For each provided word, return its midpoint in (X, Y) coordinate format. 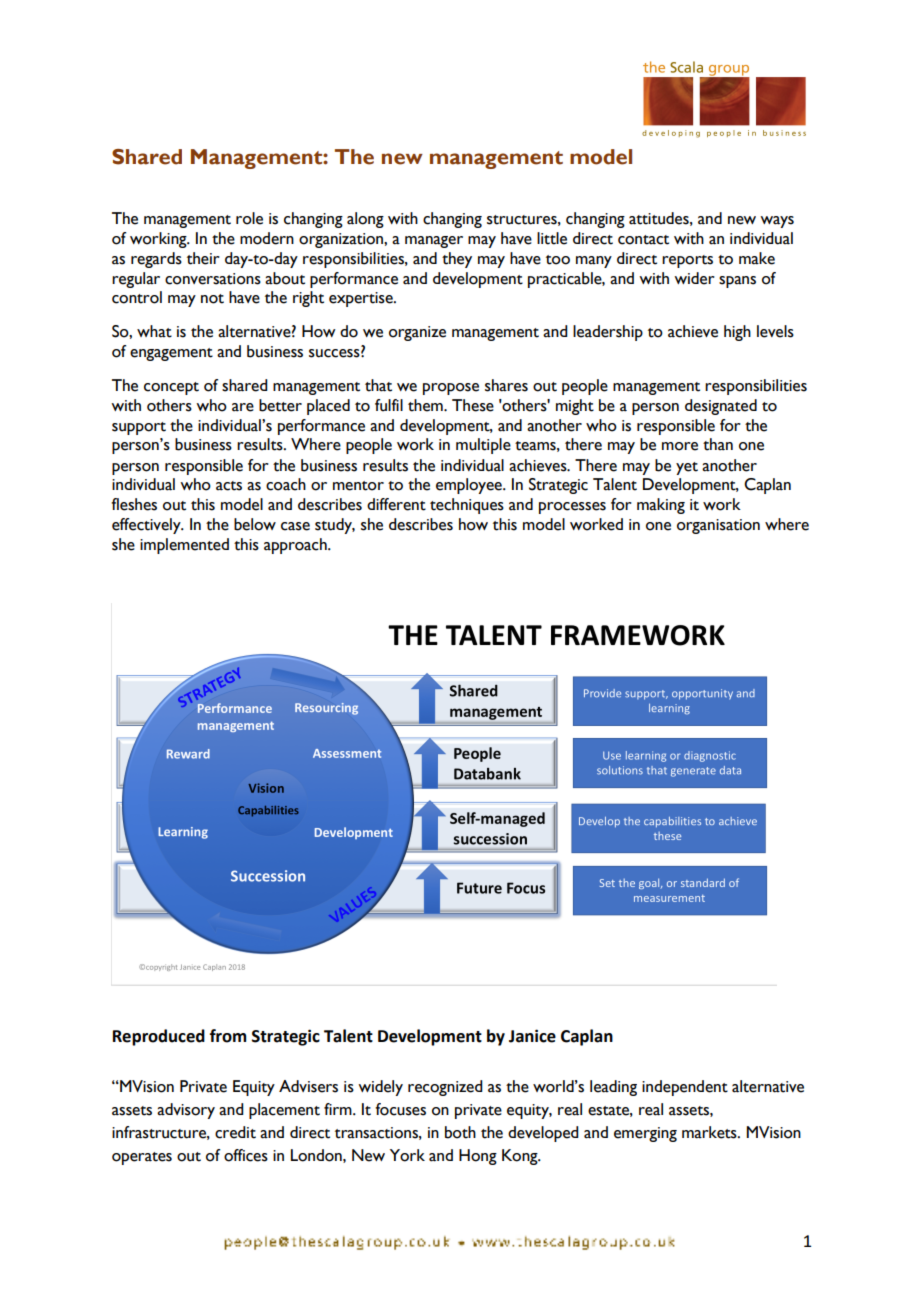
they (457, 260)
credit (235, 1132)
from (228, 1036)
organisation (718, 526)
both (460, 1132)
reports (687, 261)
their (203, 258)
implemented (184, 546)
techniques (467, 506)
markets (710, 1132)
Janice (532, 1036)
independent (685, 1088)
